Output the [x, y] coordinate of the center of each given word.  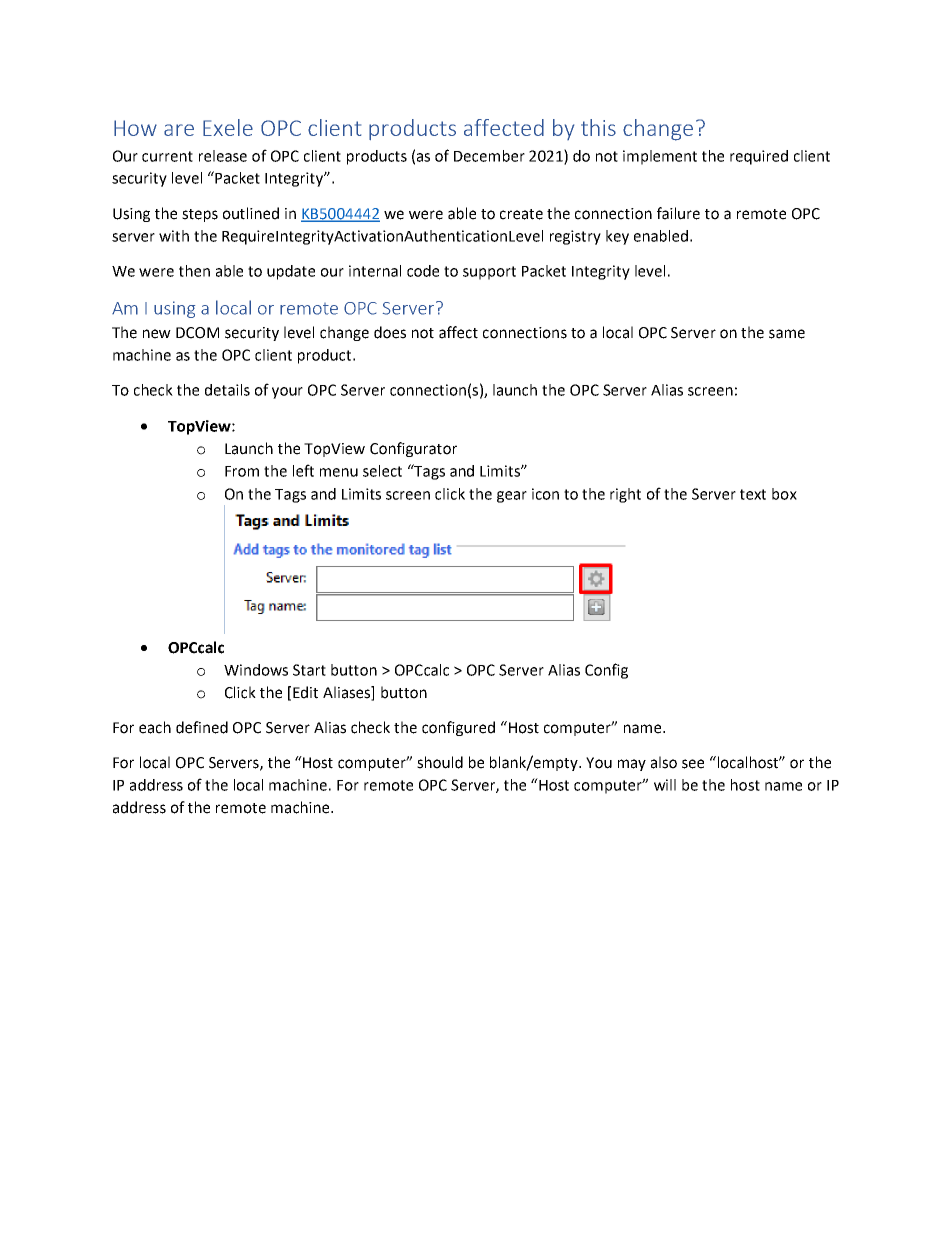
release [223, 156]
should [440, 762]
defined [202, 727]
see [693, 764]
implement [660, 157]
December [489, 156]
